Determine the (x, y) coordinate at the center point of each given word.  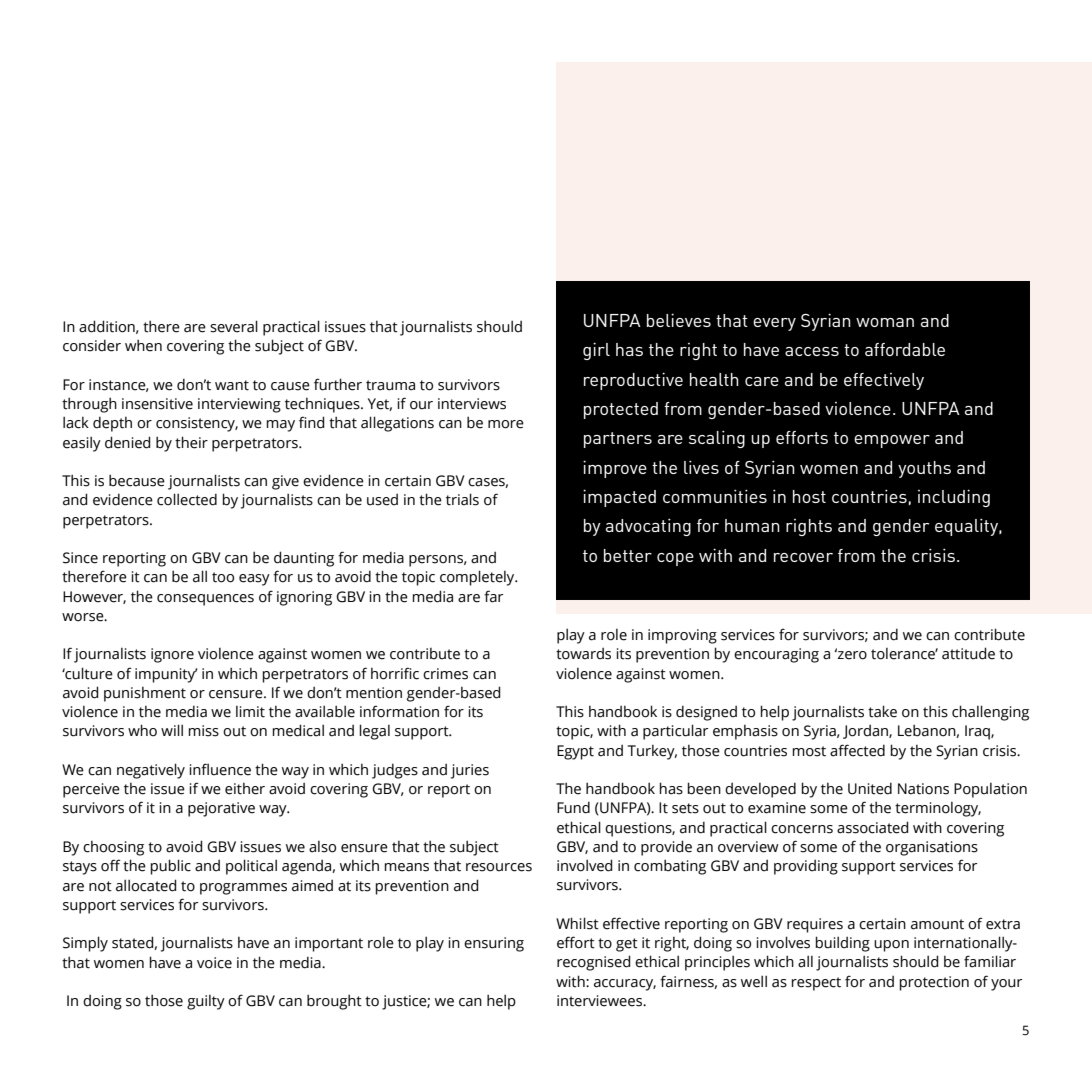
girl (596, 351)
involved (585, 865)
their (191, 442)
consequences (205, 600)
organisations (932, 848)
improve (615, 469)
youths (924, 469)
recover (803, 557)
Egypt (575, 752)
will (172, 730)
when (143, 345)
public (170, 867)
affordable (905, 349)
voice (214, 963)
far (493, 596)
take (882, 711)
